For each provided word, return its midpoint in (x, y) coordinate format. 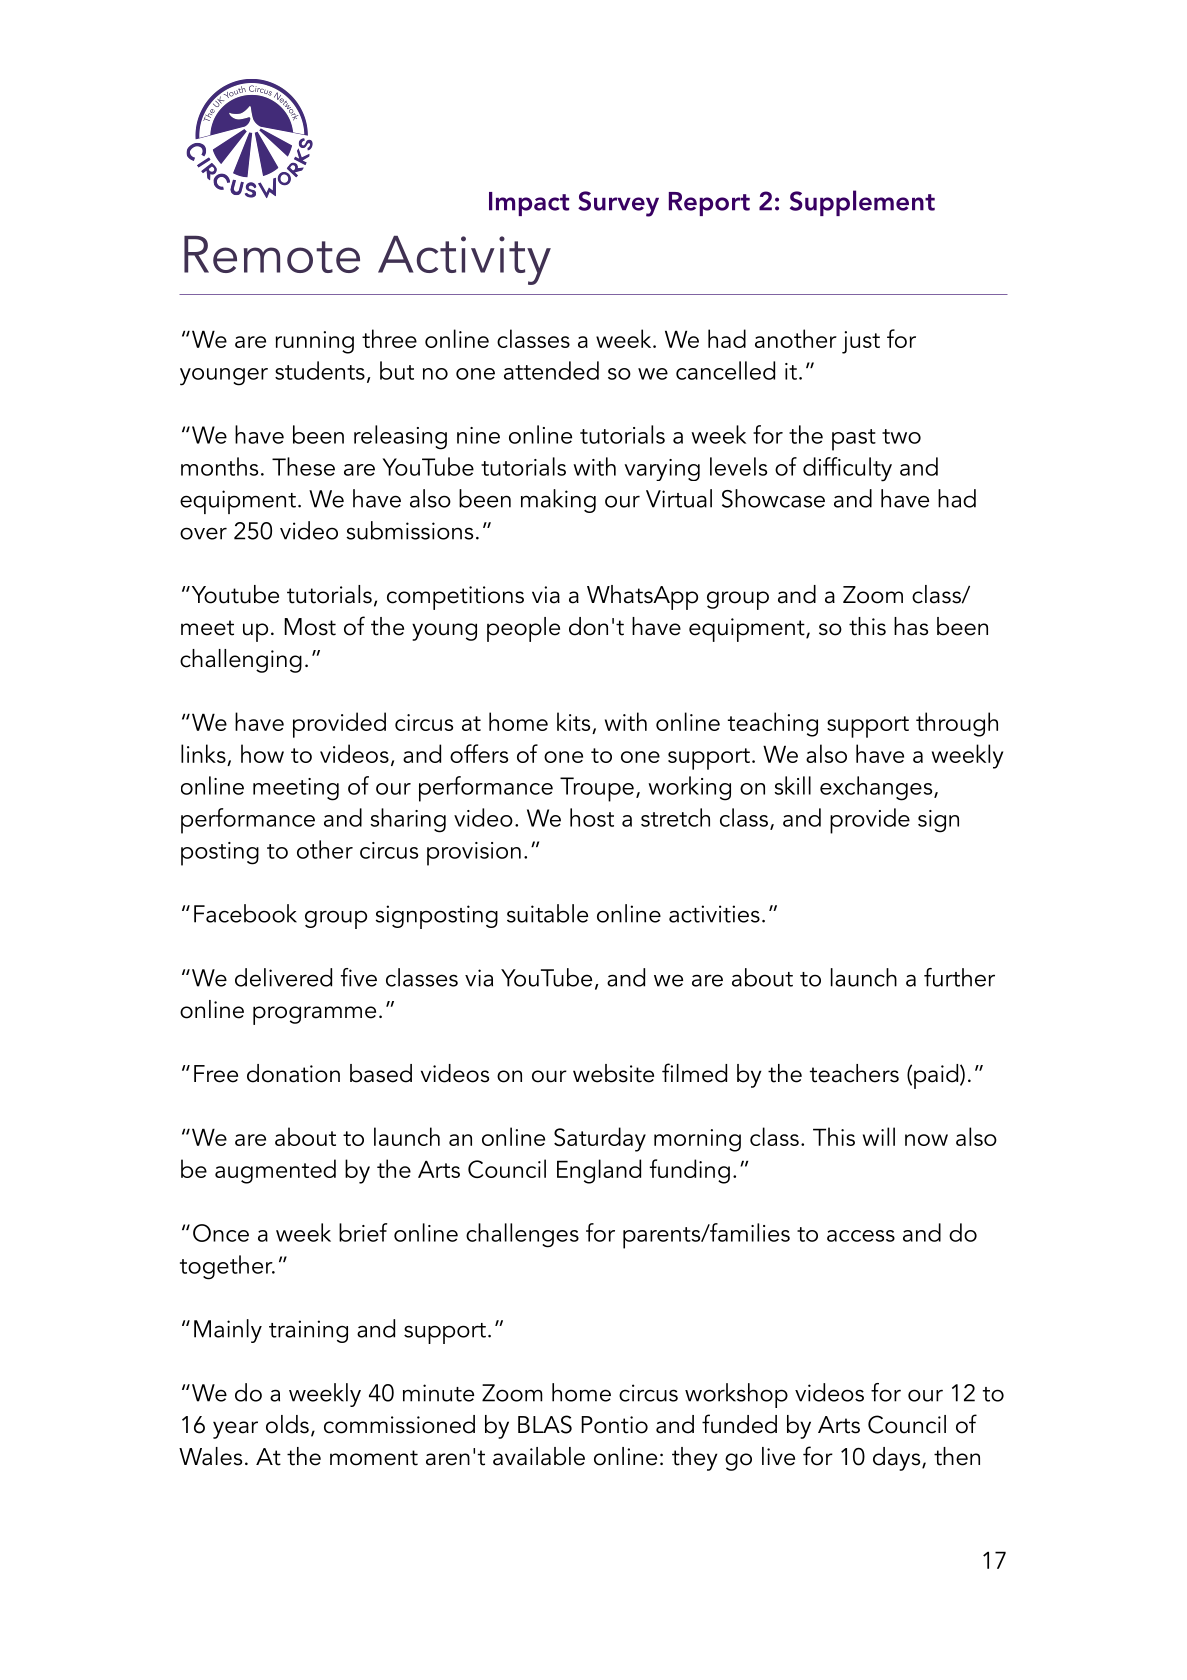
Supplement (862, 203)
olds (287, 1424)
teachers (854, 1073)
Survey (618, 204)
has (911, 626)
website (613, 1073)
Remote (272, 254)
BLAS (545, 1424)
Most (310, 627)
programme (314, 1015)
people (523, 629)
